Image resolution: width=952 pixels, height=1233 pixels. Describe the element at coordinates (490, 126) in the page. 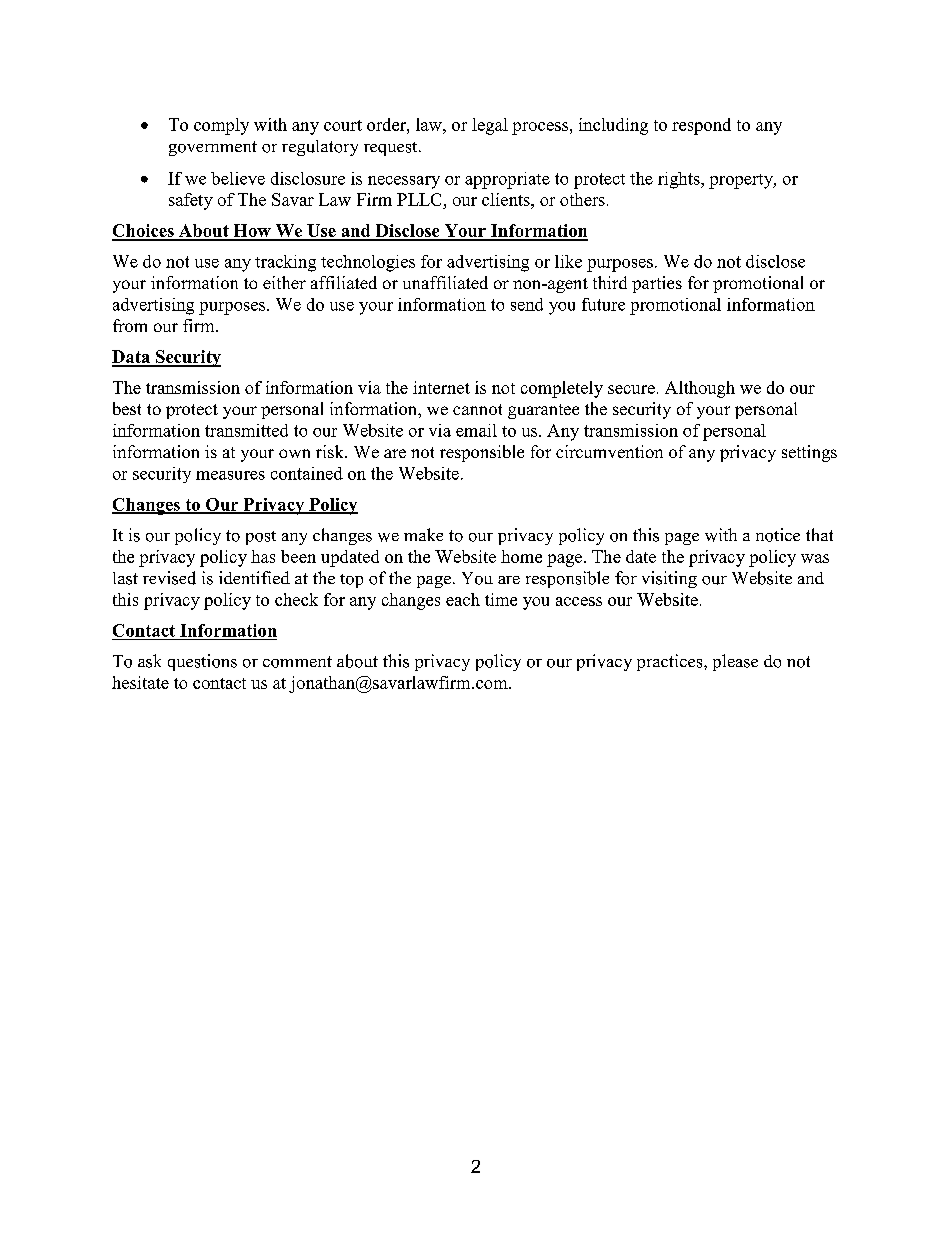

I see `legal` at that location.
